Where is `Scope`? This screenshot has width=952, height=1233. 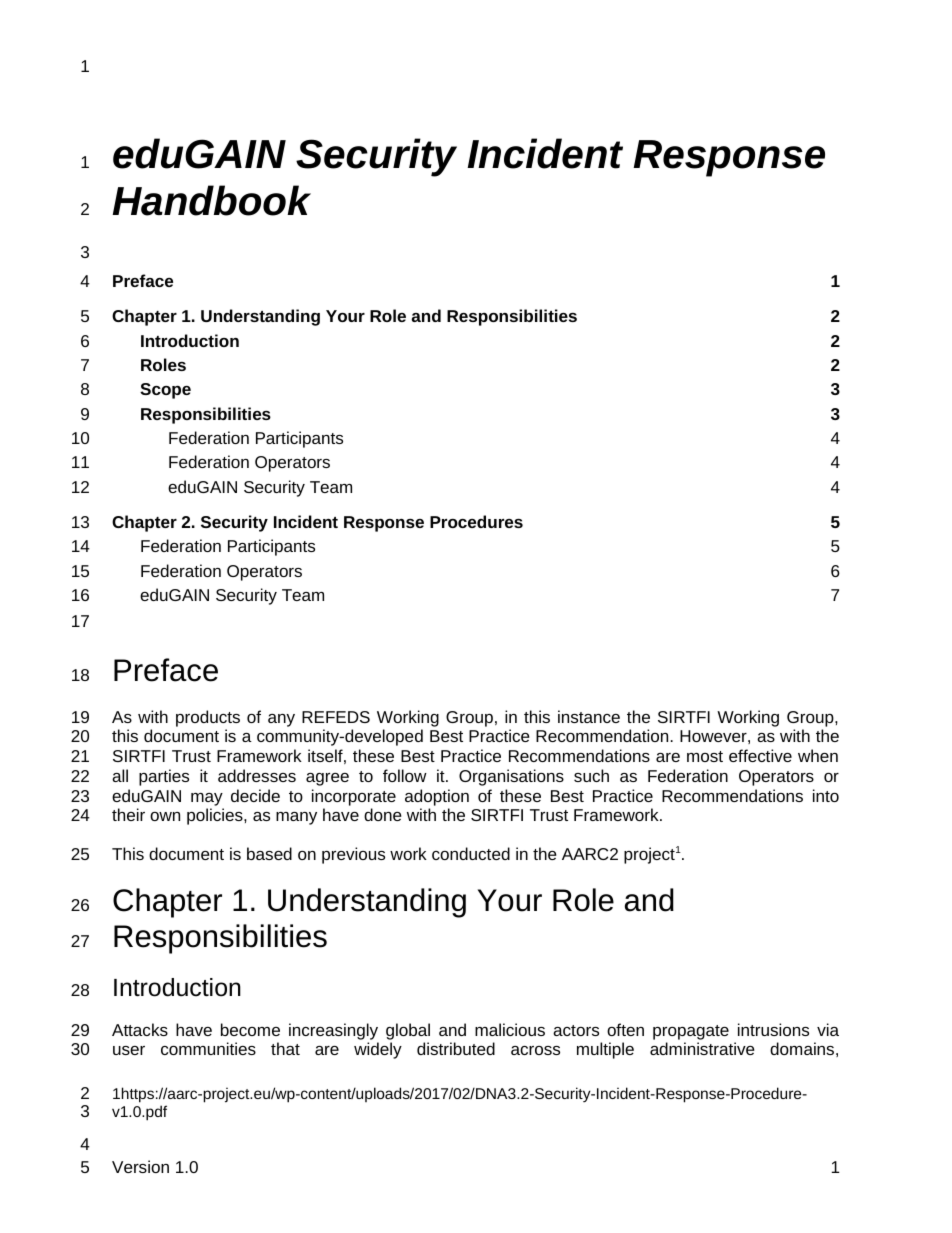
Scope is located at coordinates (165, 391).
